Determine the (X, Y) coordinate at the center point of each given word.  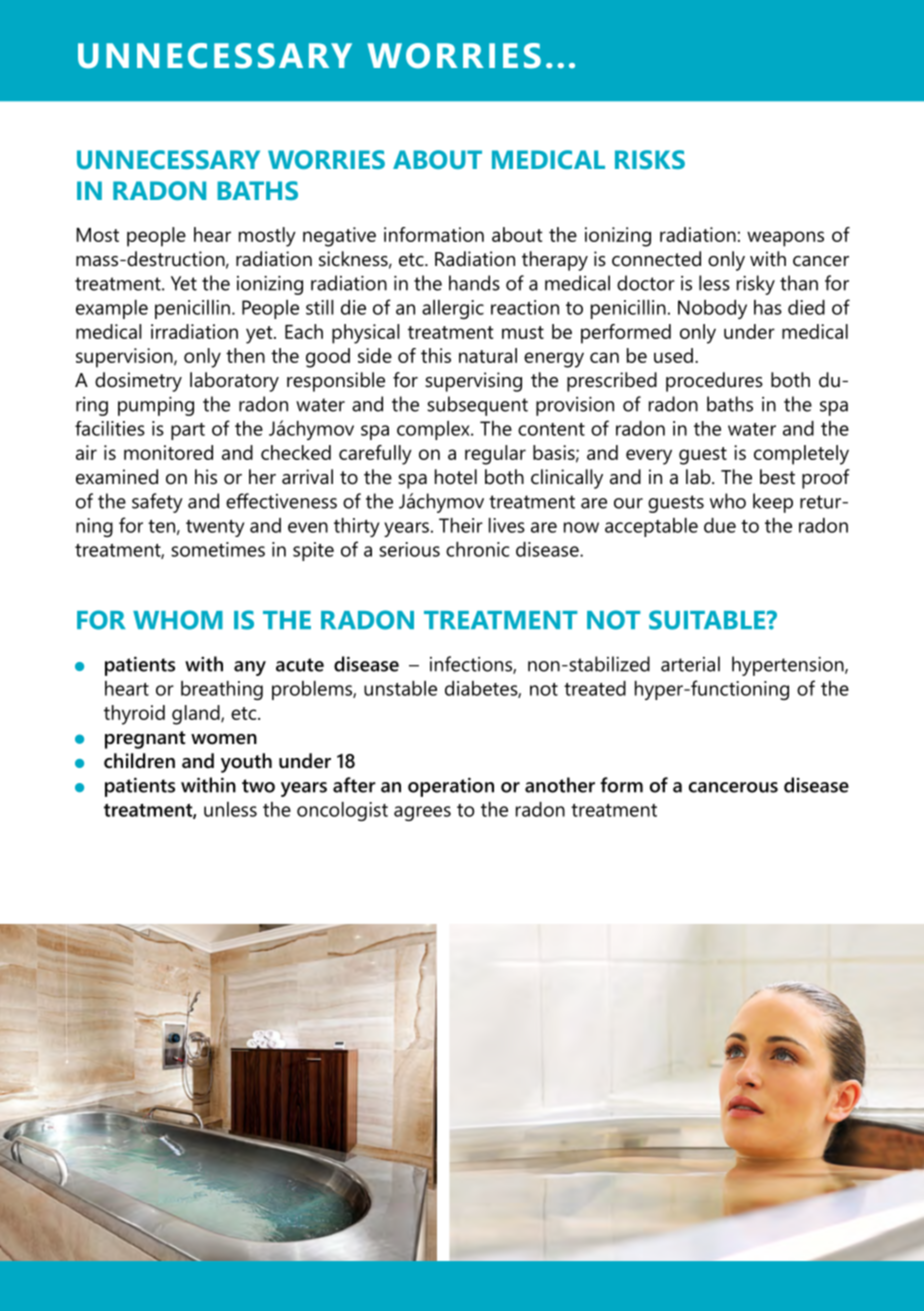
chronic (477, 549)
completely (801, 455)
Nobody (712, 309)
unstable (400, 688)
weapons (785, 239)
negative (339, 237)
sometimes (218, 549)
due (720, 525)
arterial (690, 664)
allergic (453, 309)
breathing (222, 690)
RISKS (650, 159)
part (188, 431)
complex (434, 430)
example (112, 309)
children (139, 761)
